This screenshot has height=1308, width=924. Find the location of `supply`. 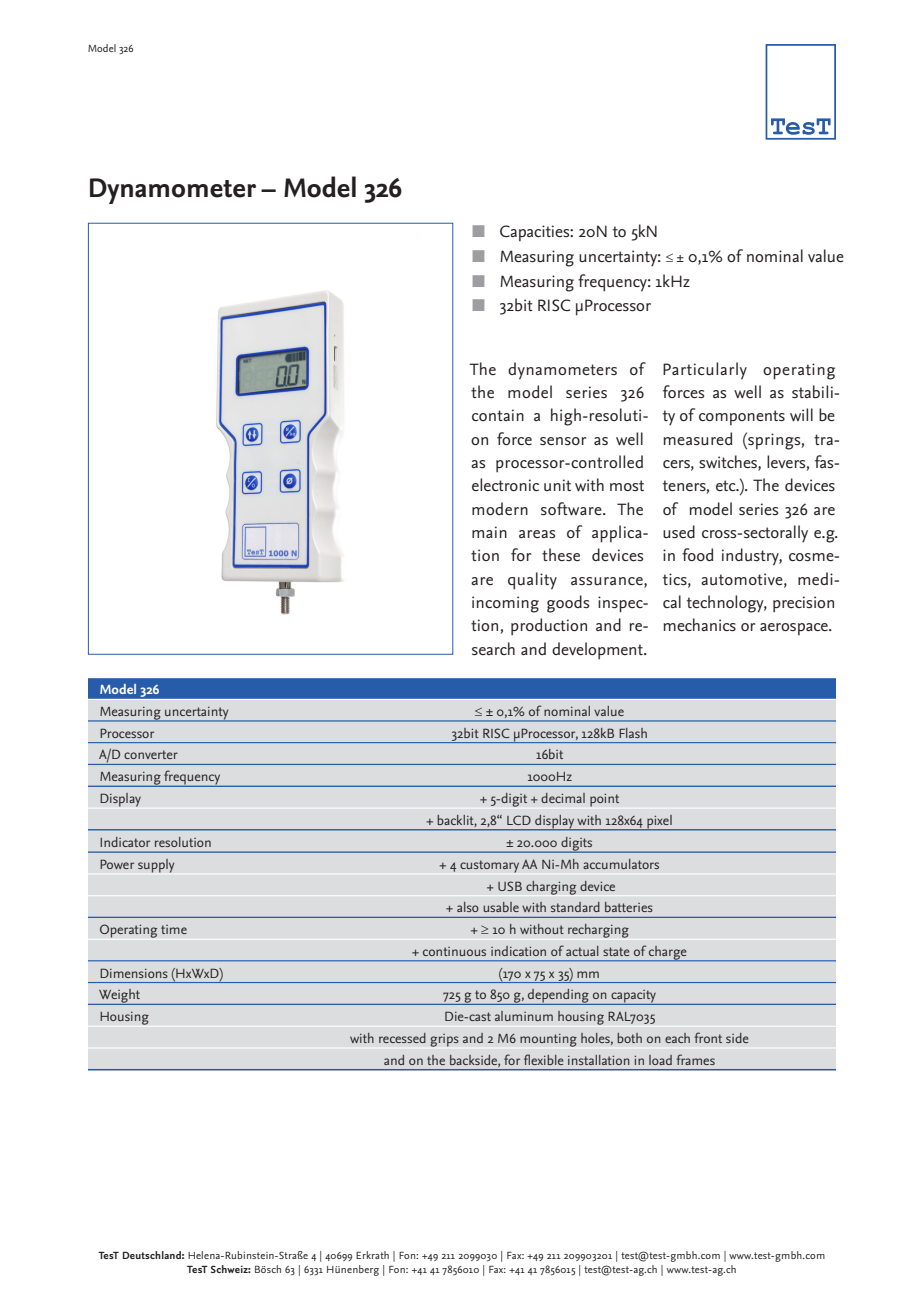

supply is located at coordinates (156, 866).
